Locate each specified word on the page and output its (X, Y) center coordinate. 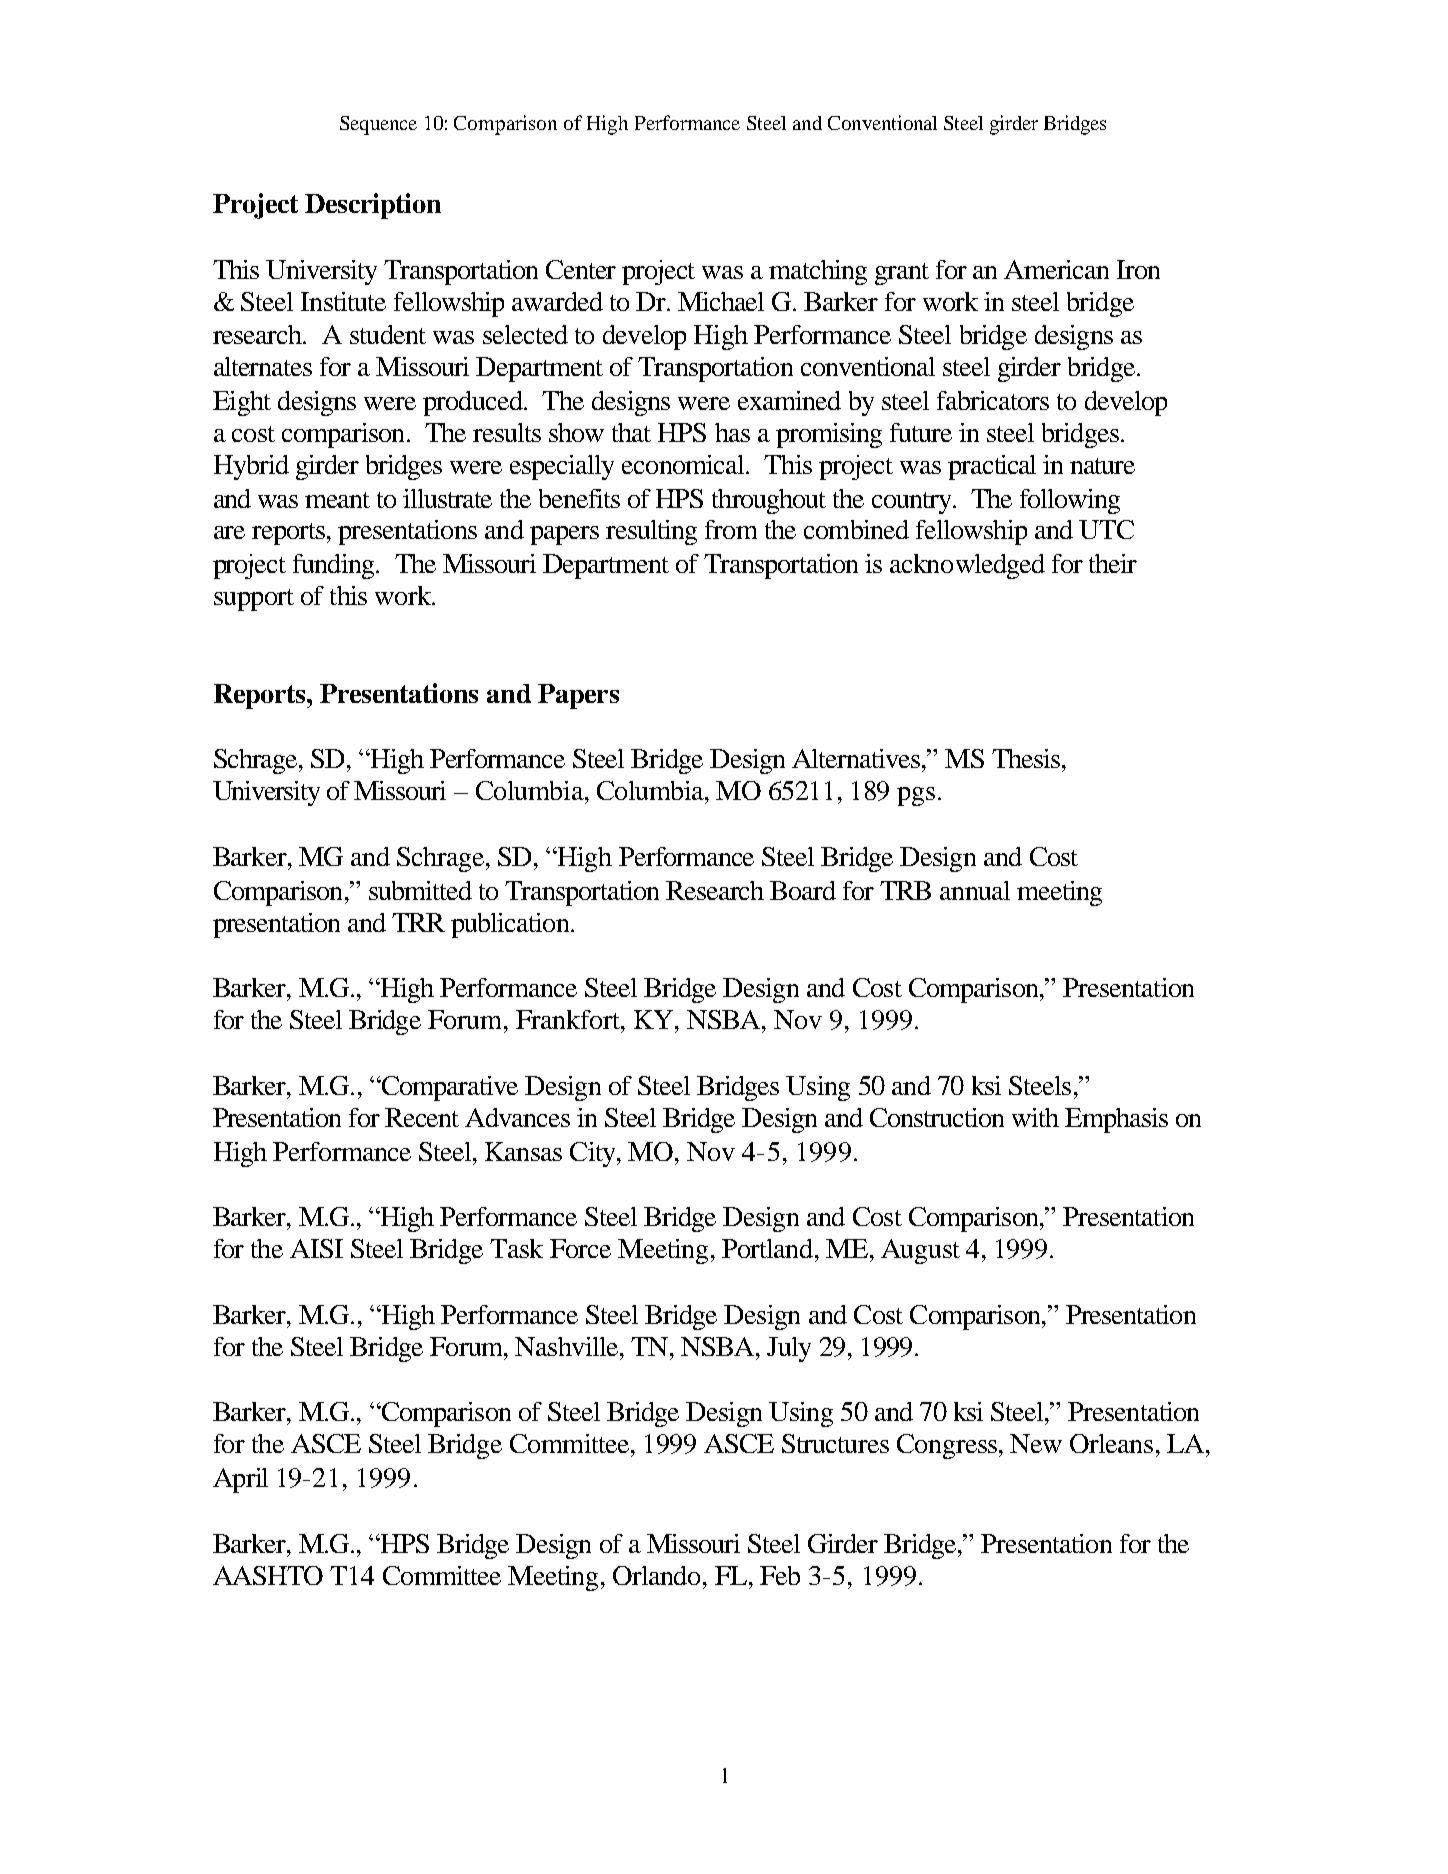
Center (581, 269)
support (254, 600)
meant (337, 500)
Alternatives (857, 758)
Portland (769, 1248)
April (240, 1480)
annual (975, 890)
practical (992, 467)
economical (684, 464)
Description (373, 206)
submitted (420, 890)
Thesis (1027, 758)
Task (516, 1248)
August (920, 1251)
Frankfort (569, 1019)
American (1056, 269)
